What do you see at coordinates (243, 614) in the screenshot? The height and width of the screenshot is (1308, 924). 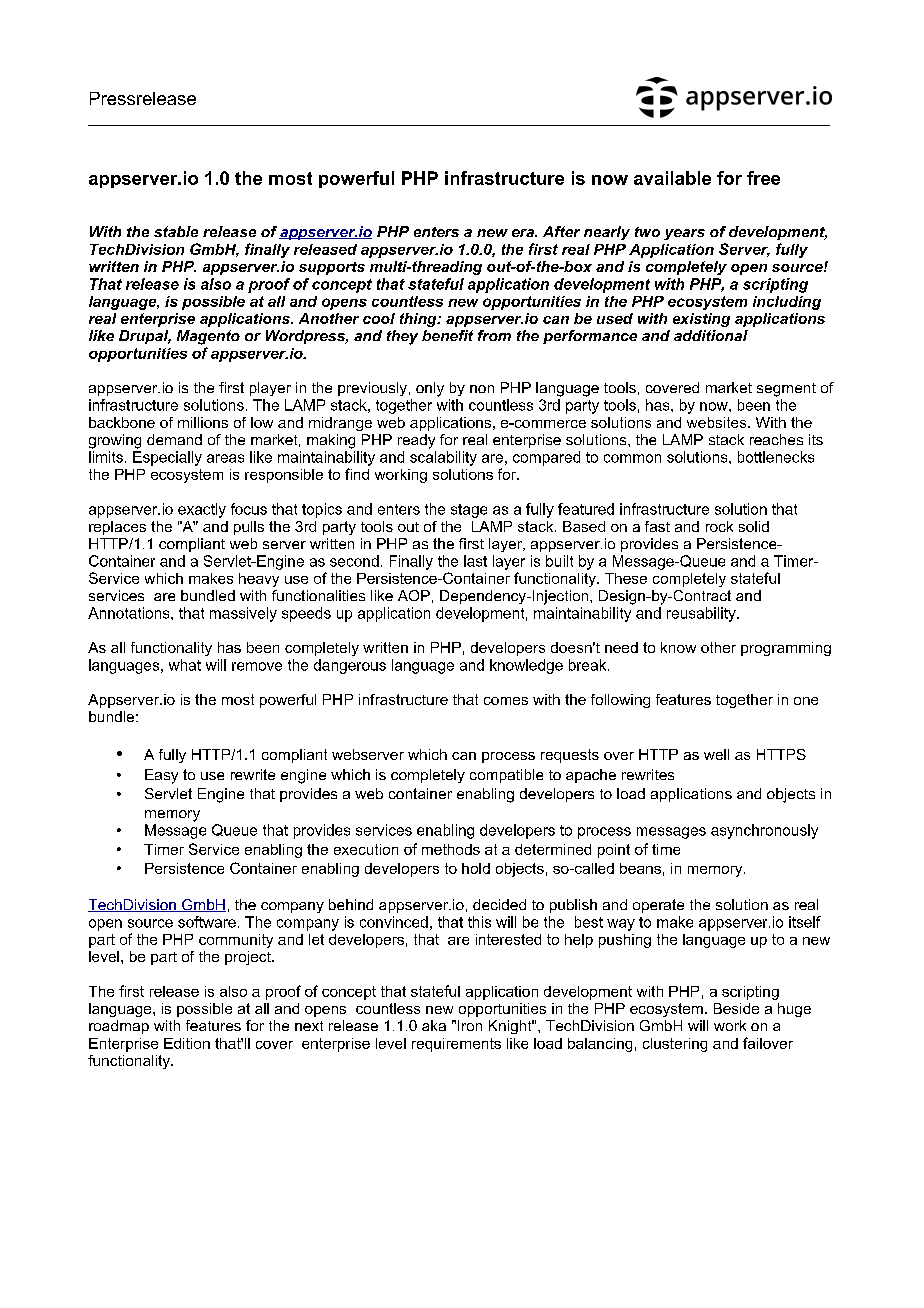 I see `massively` at bounding box center [243, 614].
